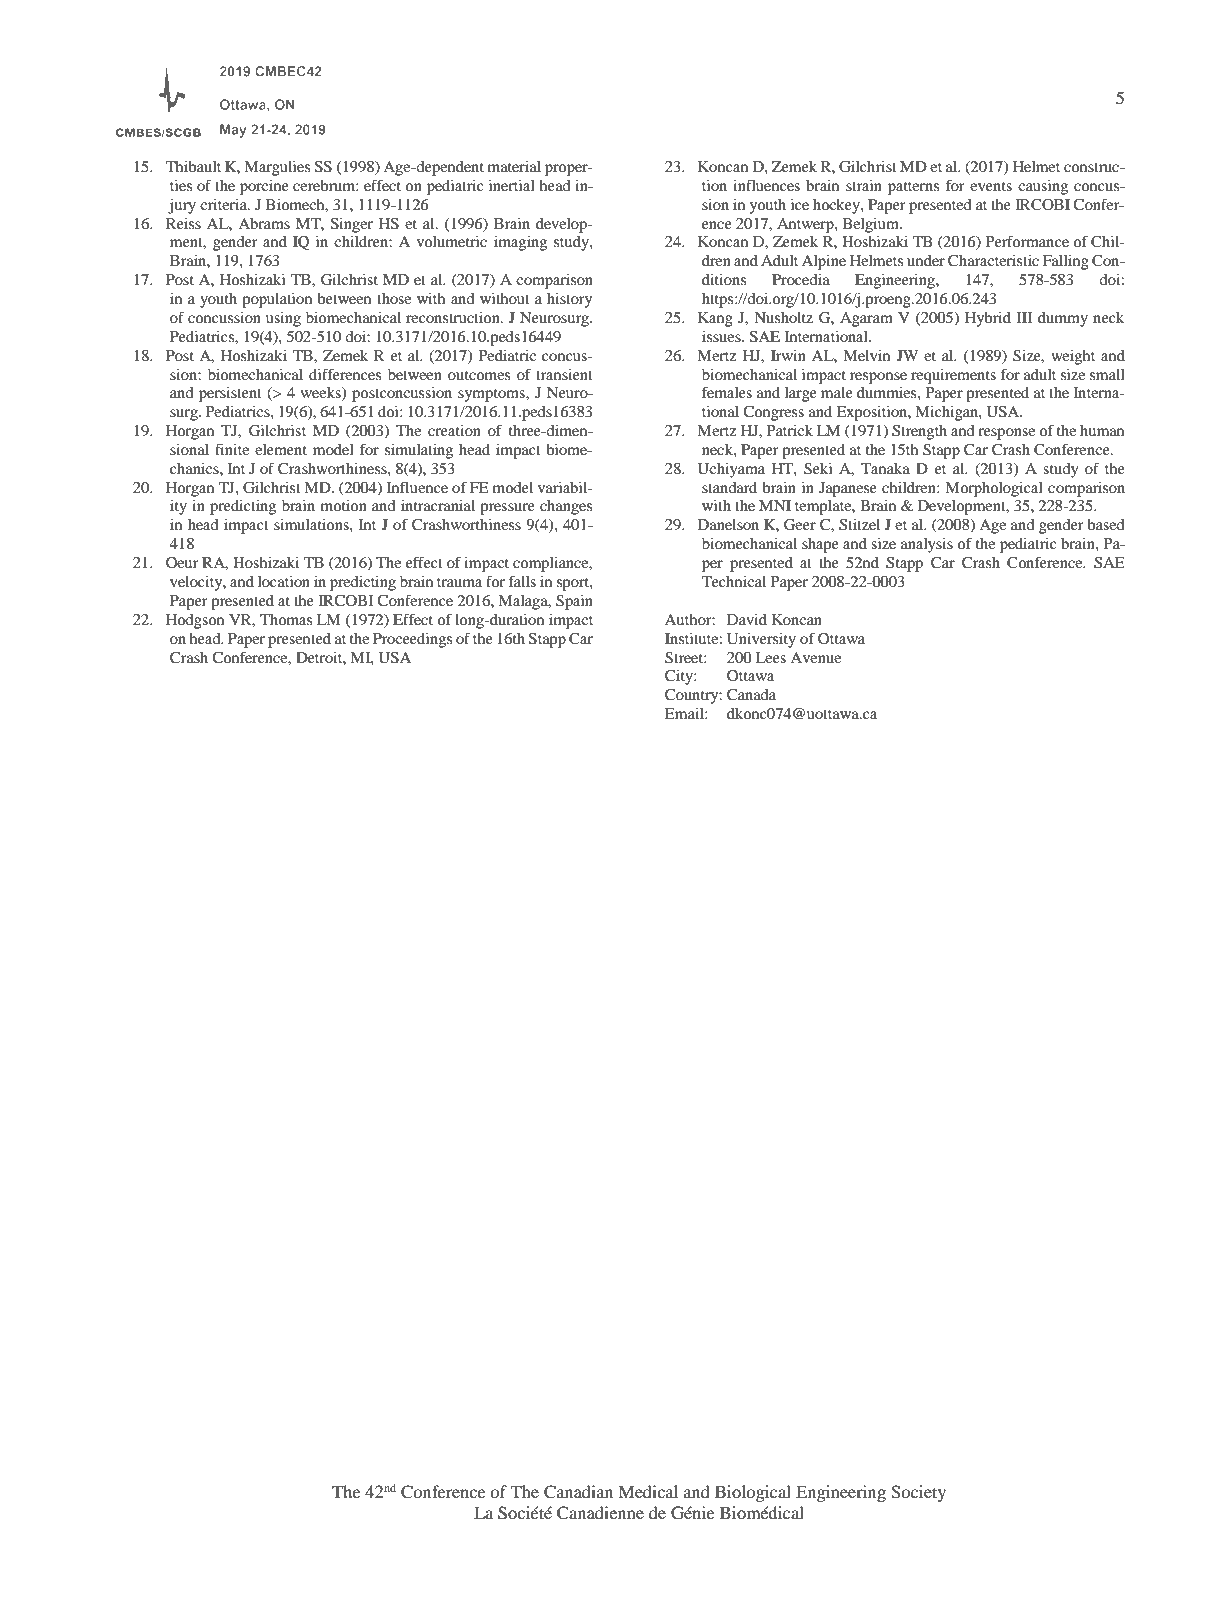 Image resolution: width=1221 pixels, height=1622 pixels. Describe the element at coordinates (753, 1493) in the document. I see `Biological` at that location.
